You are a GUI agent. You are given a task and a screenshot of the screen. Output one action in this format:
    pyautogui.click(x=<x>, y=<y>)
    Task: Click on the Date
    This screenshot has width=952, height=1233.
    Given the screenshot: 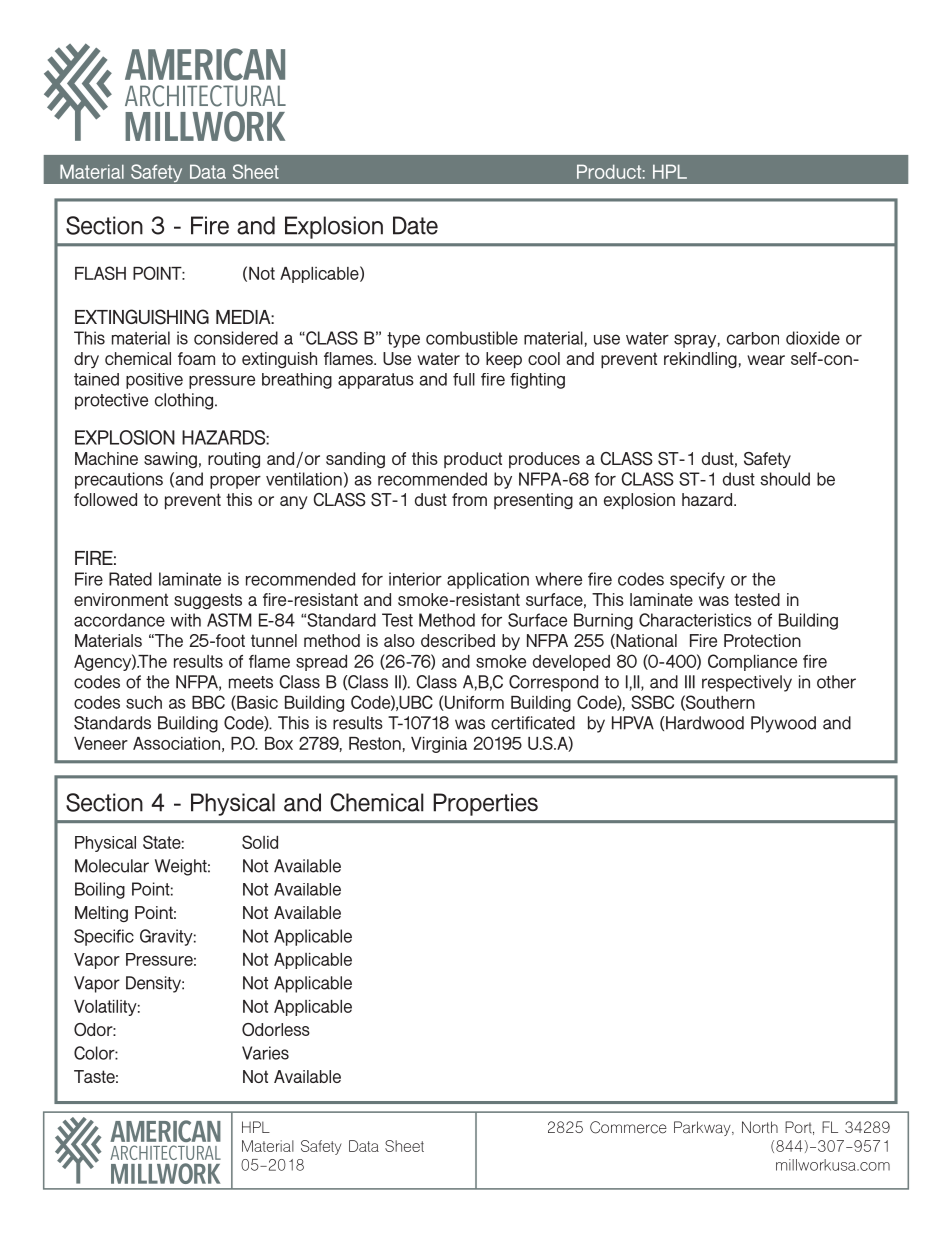 What is the action you would take?
    pyautogui.click(x=415, y=225)
